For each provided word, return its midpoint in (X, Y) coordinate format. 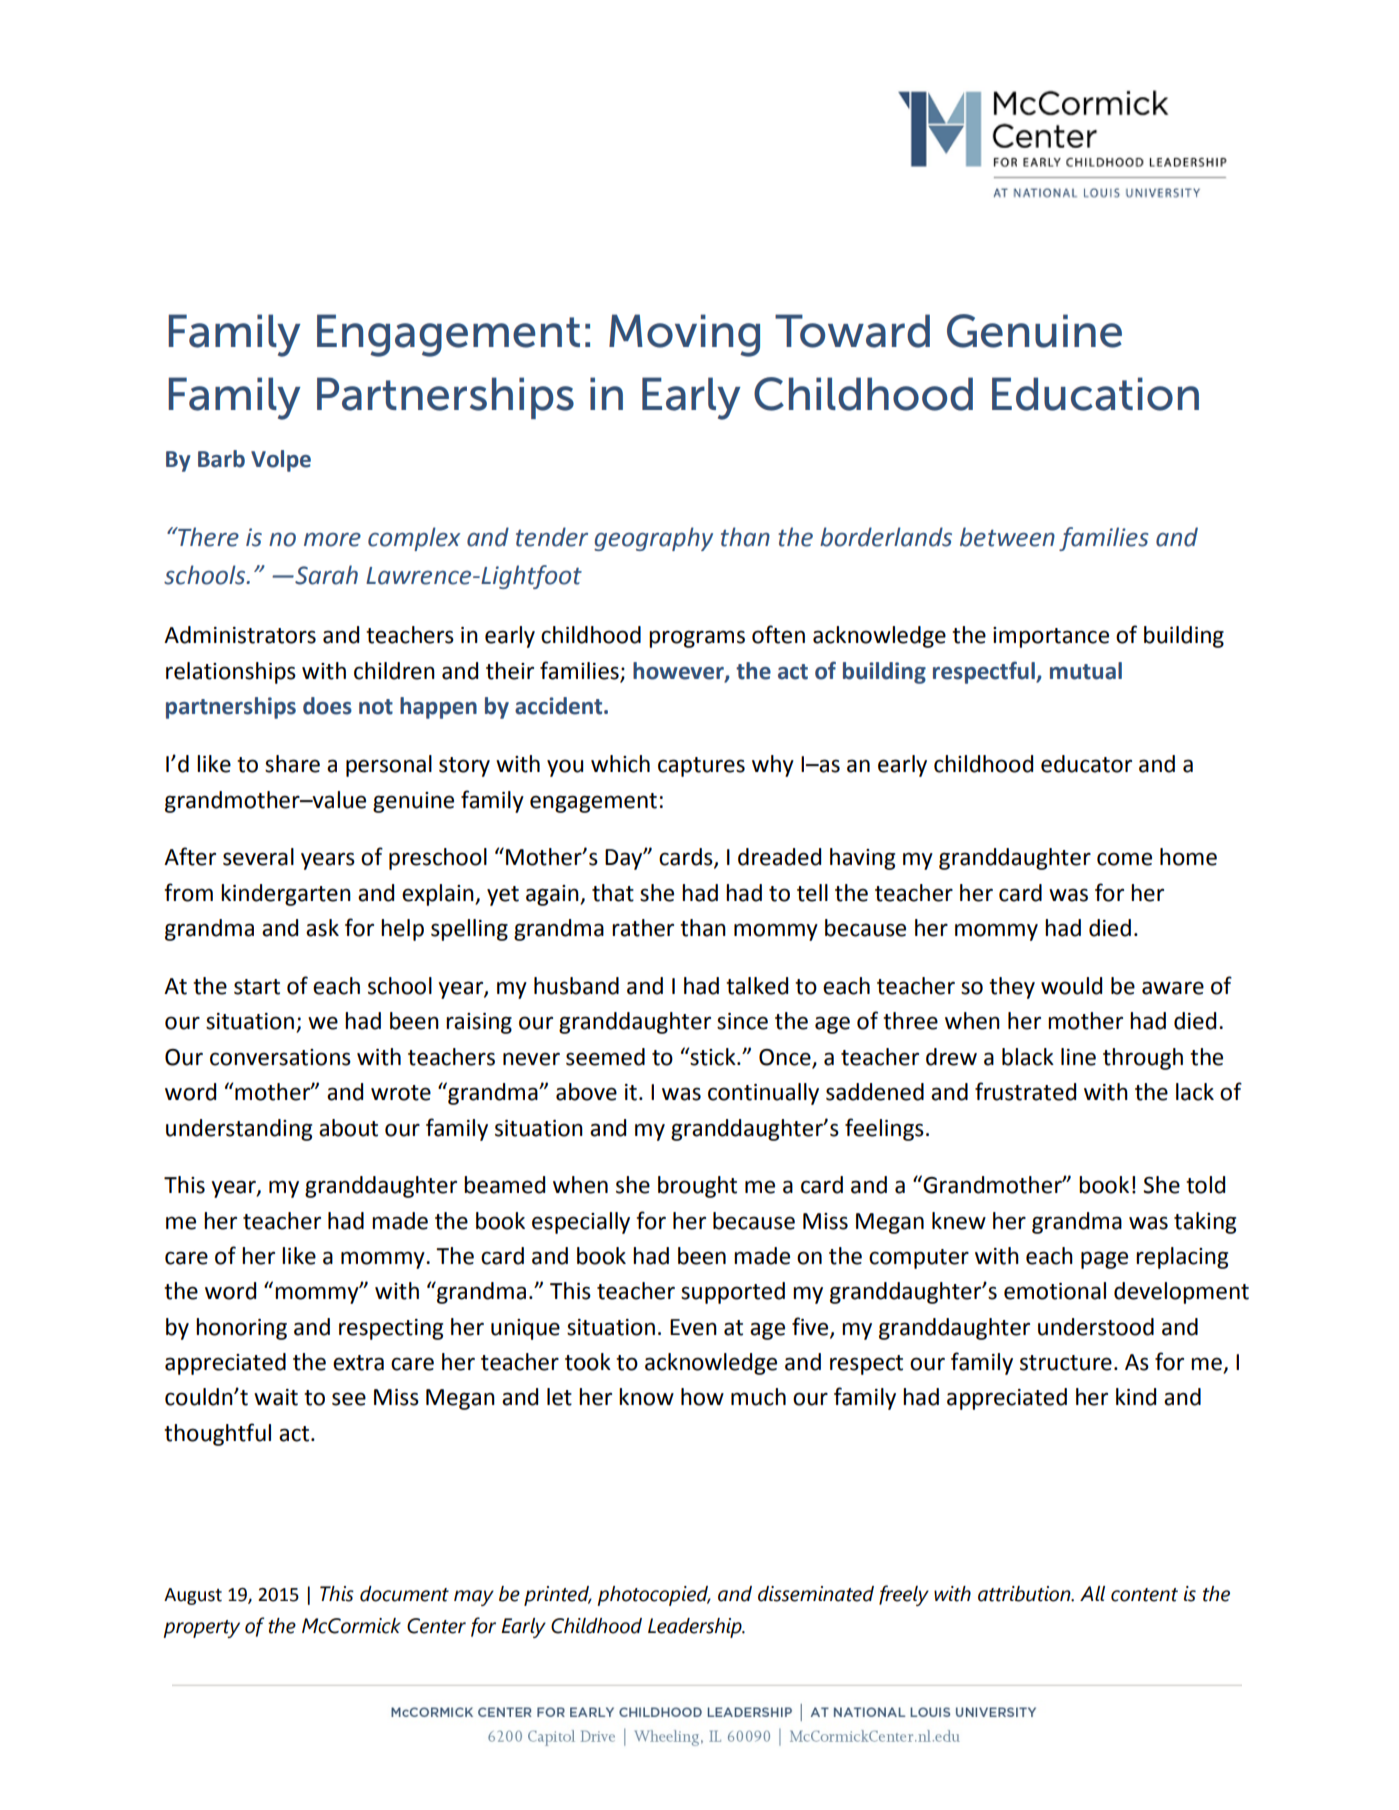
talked (757, 986)
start (257, 987)
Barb (221, 459)
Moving (684, 335)
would (1071, 986)
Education (1095, 394)
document (404, 1594)
